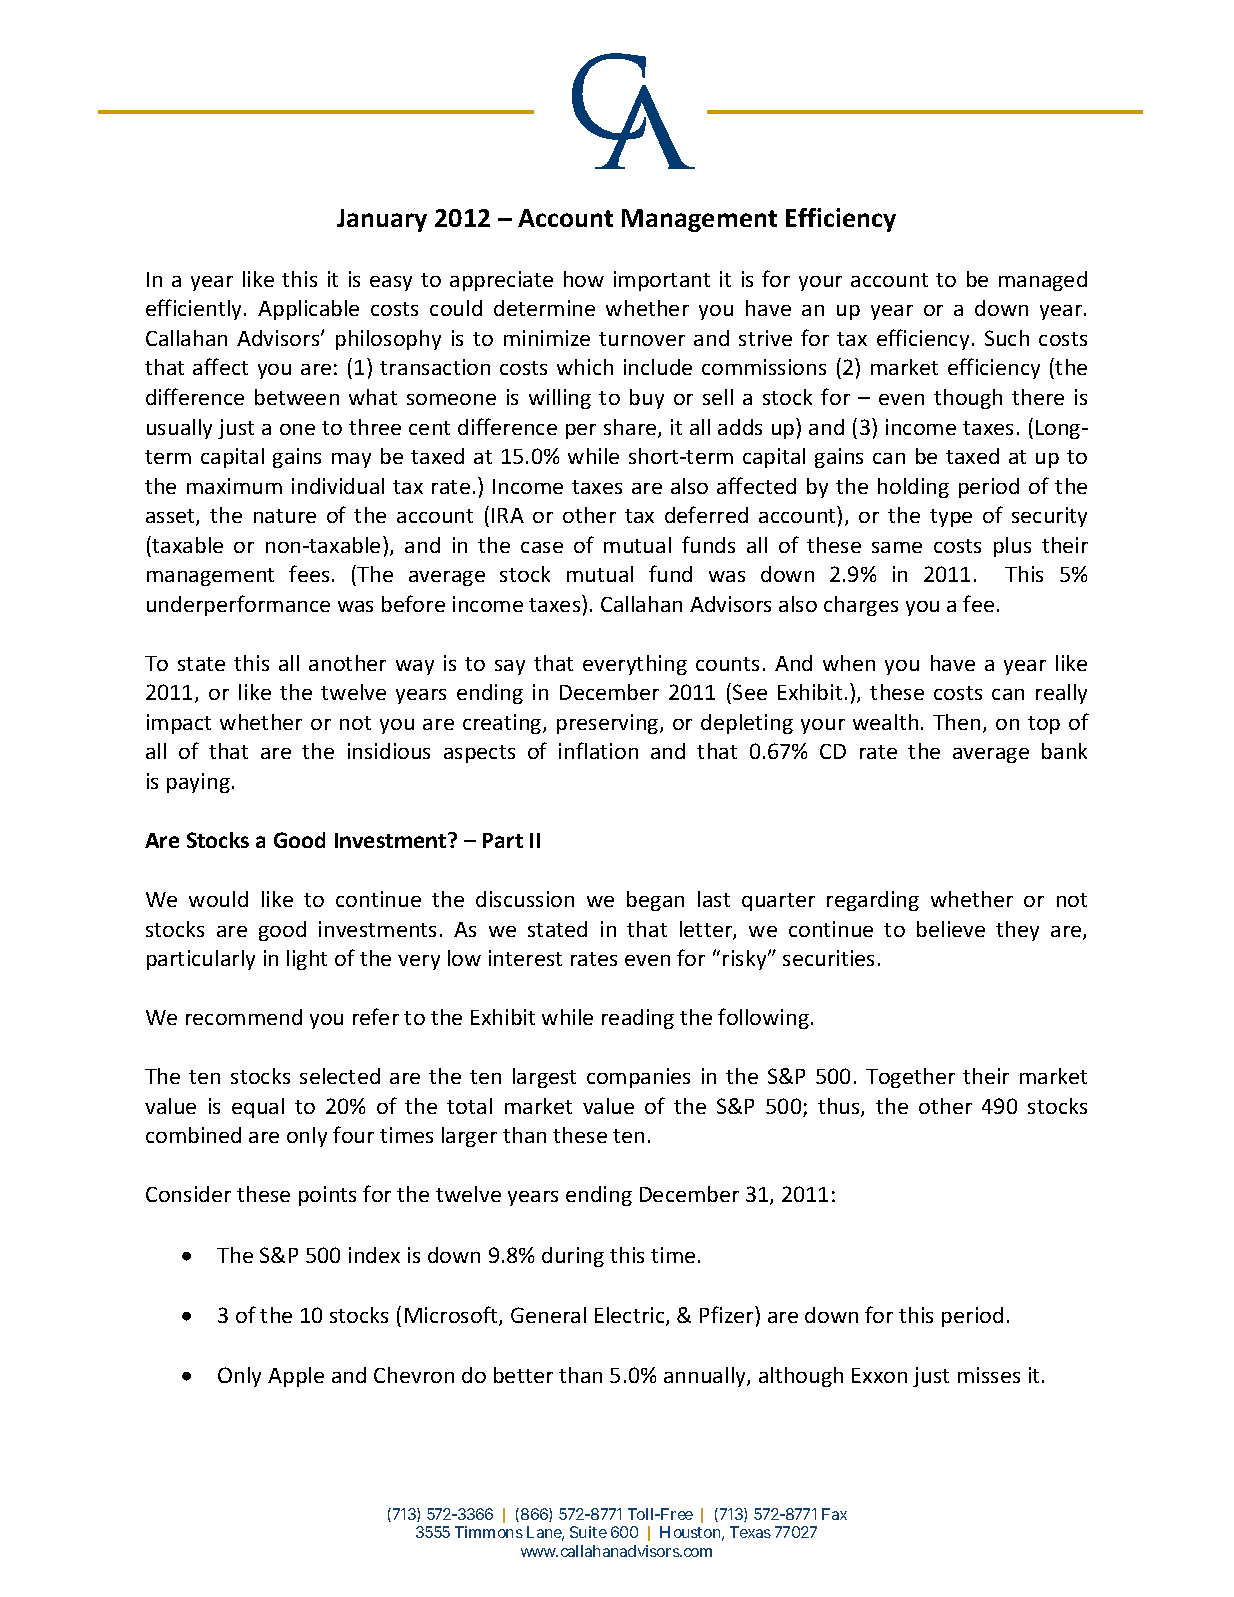 The height and width of the screenshot is (1597, 1234). What do you see at coordinates (1043, 281) in the screenshot?
I see `managed` at bounding box center [1043, 281].
